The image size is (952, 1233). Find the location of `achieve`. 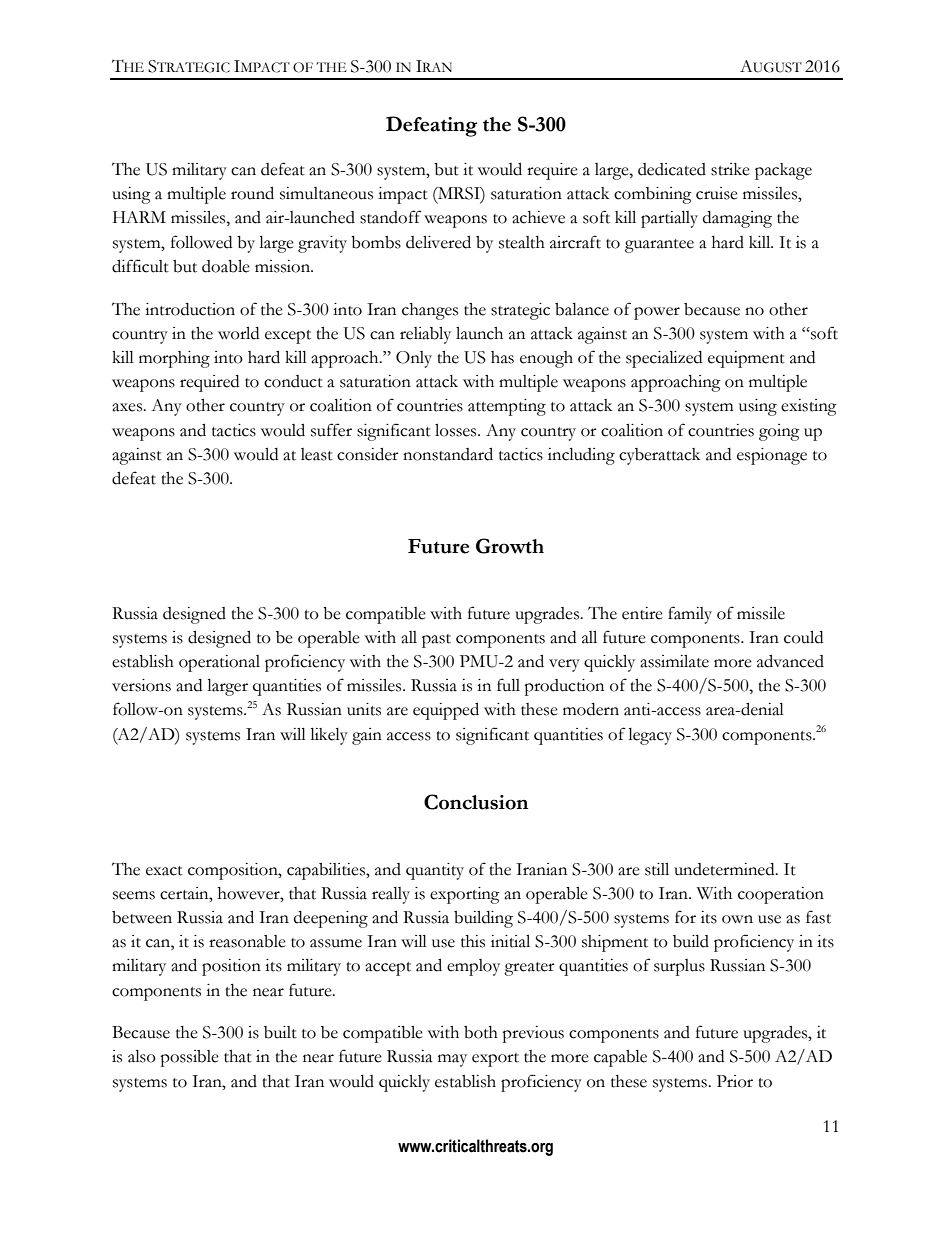

achieve is located at coordinates (538, 217).
